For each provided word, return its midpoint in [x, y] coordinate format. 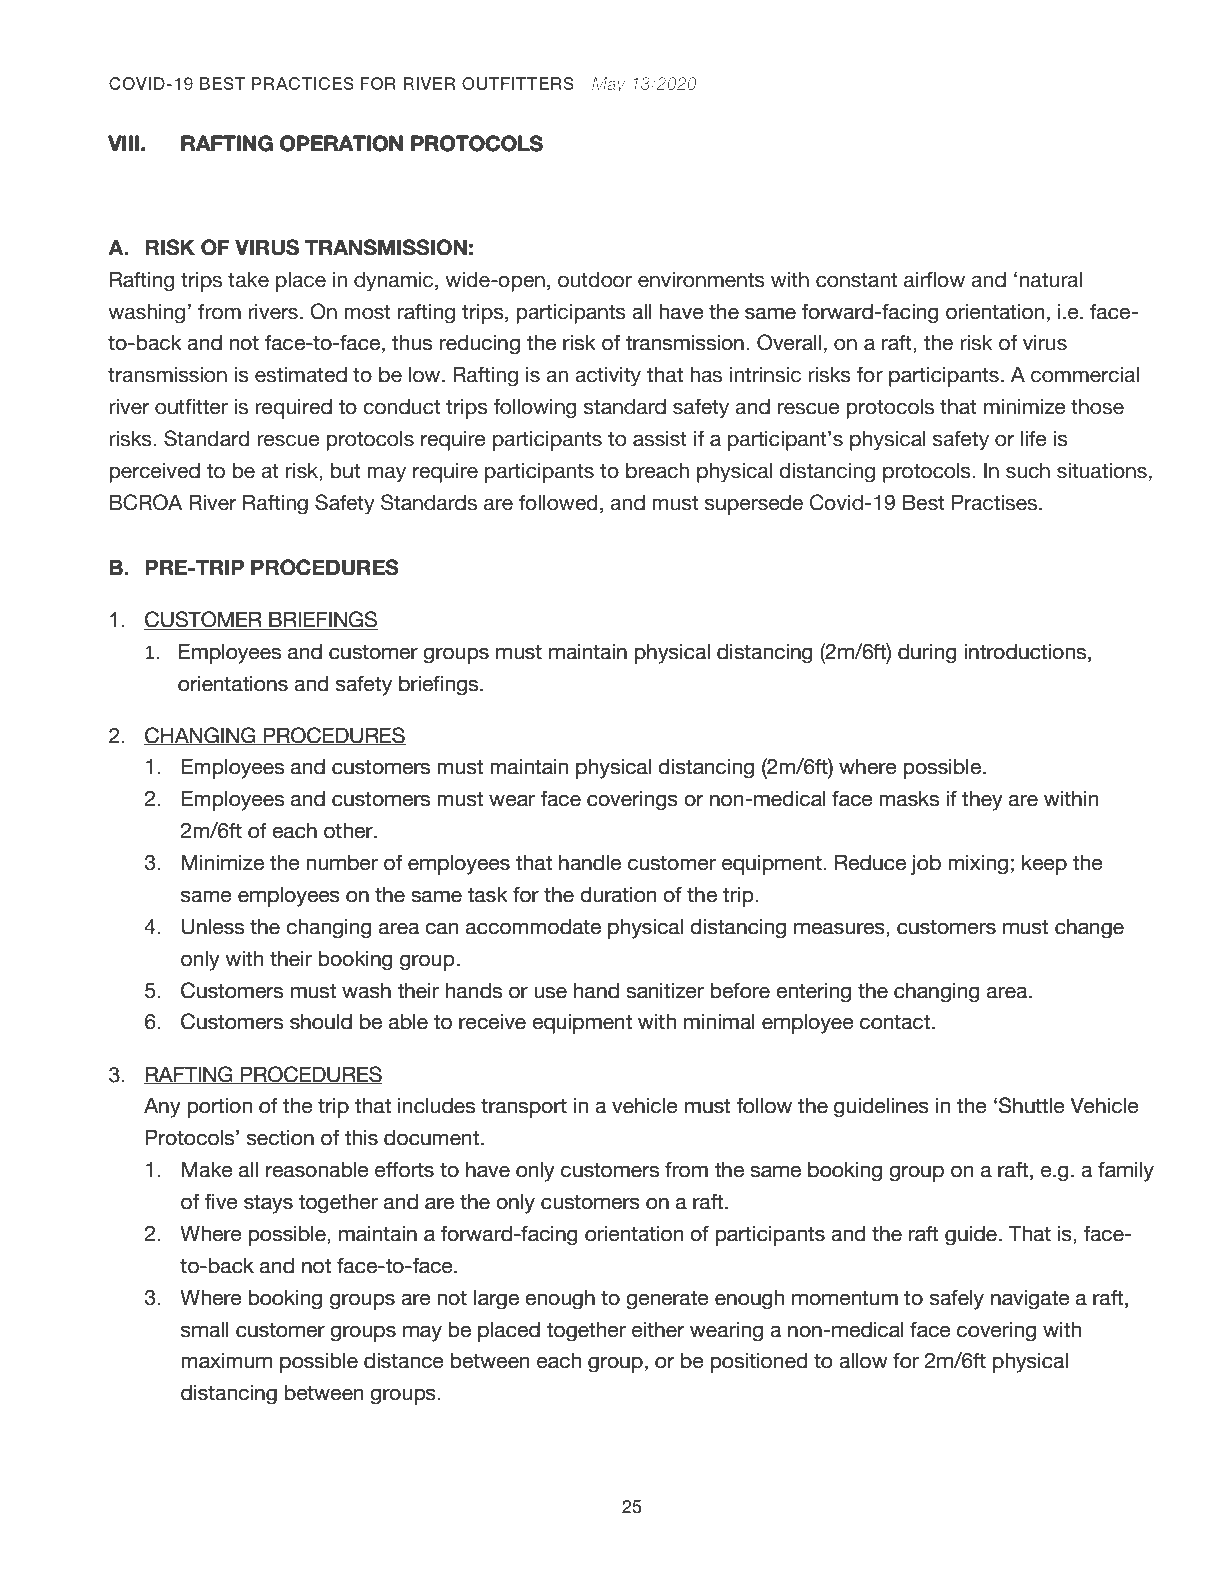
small [205, 1330]
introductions [1026, 652]
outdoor [595, 280]
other [349, 831]
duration [618, 895]
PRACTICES [302, 83]
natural [1051, 280]
